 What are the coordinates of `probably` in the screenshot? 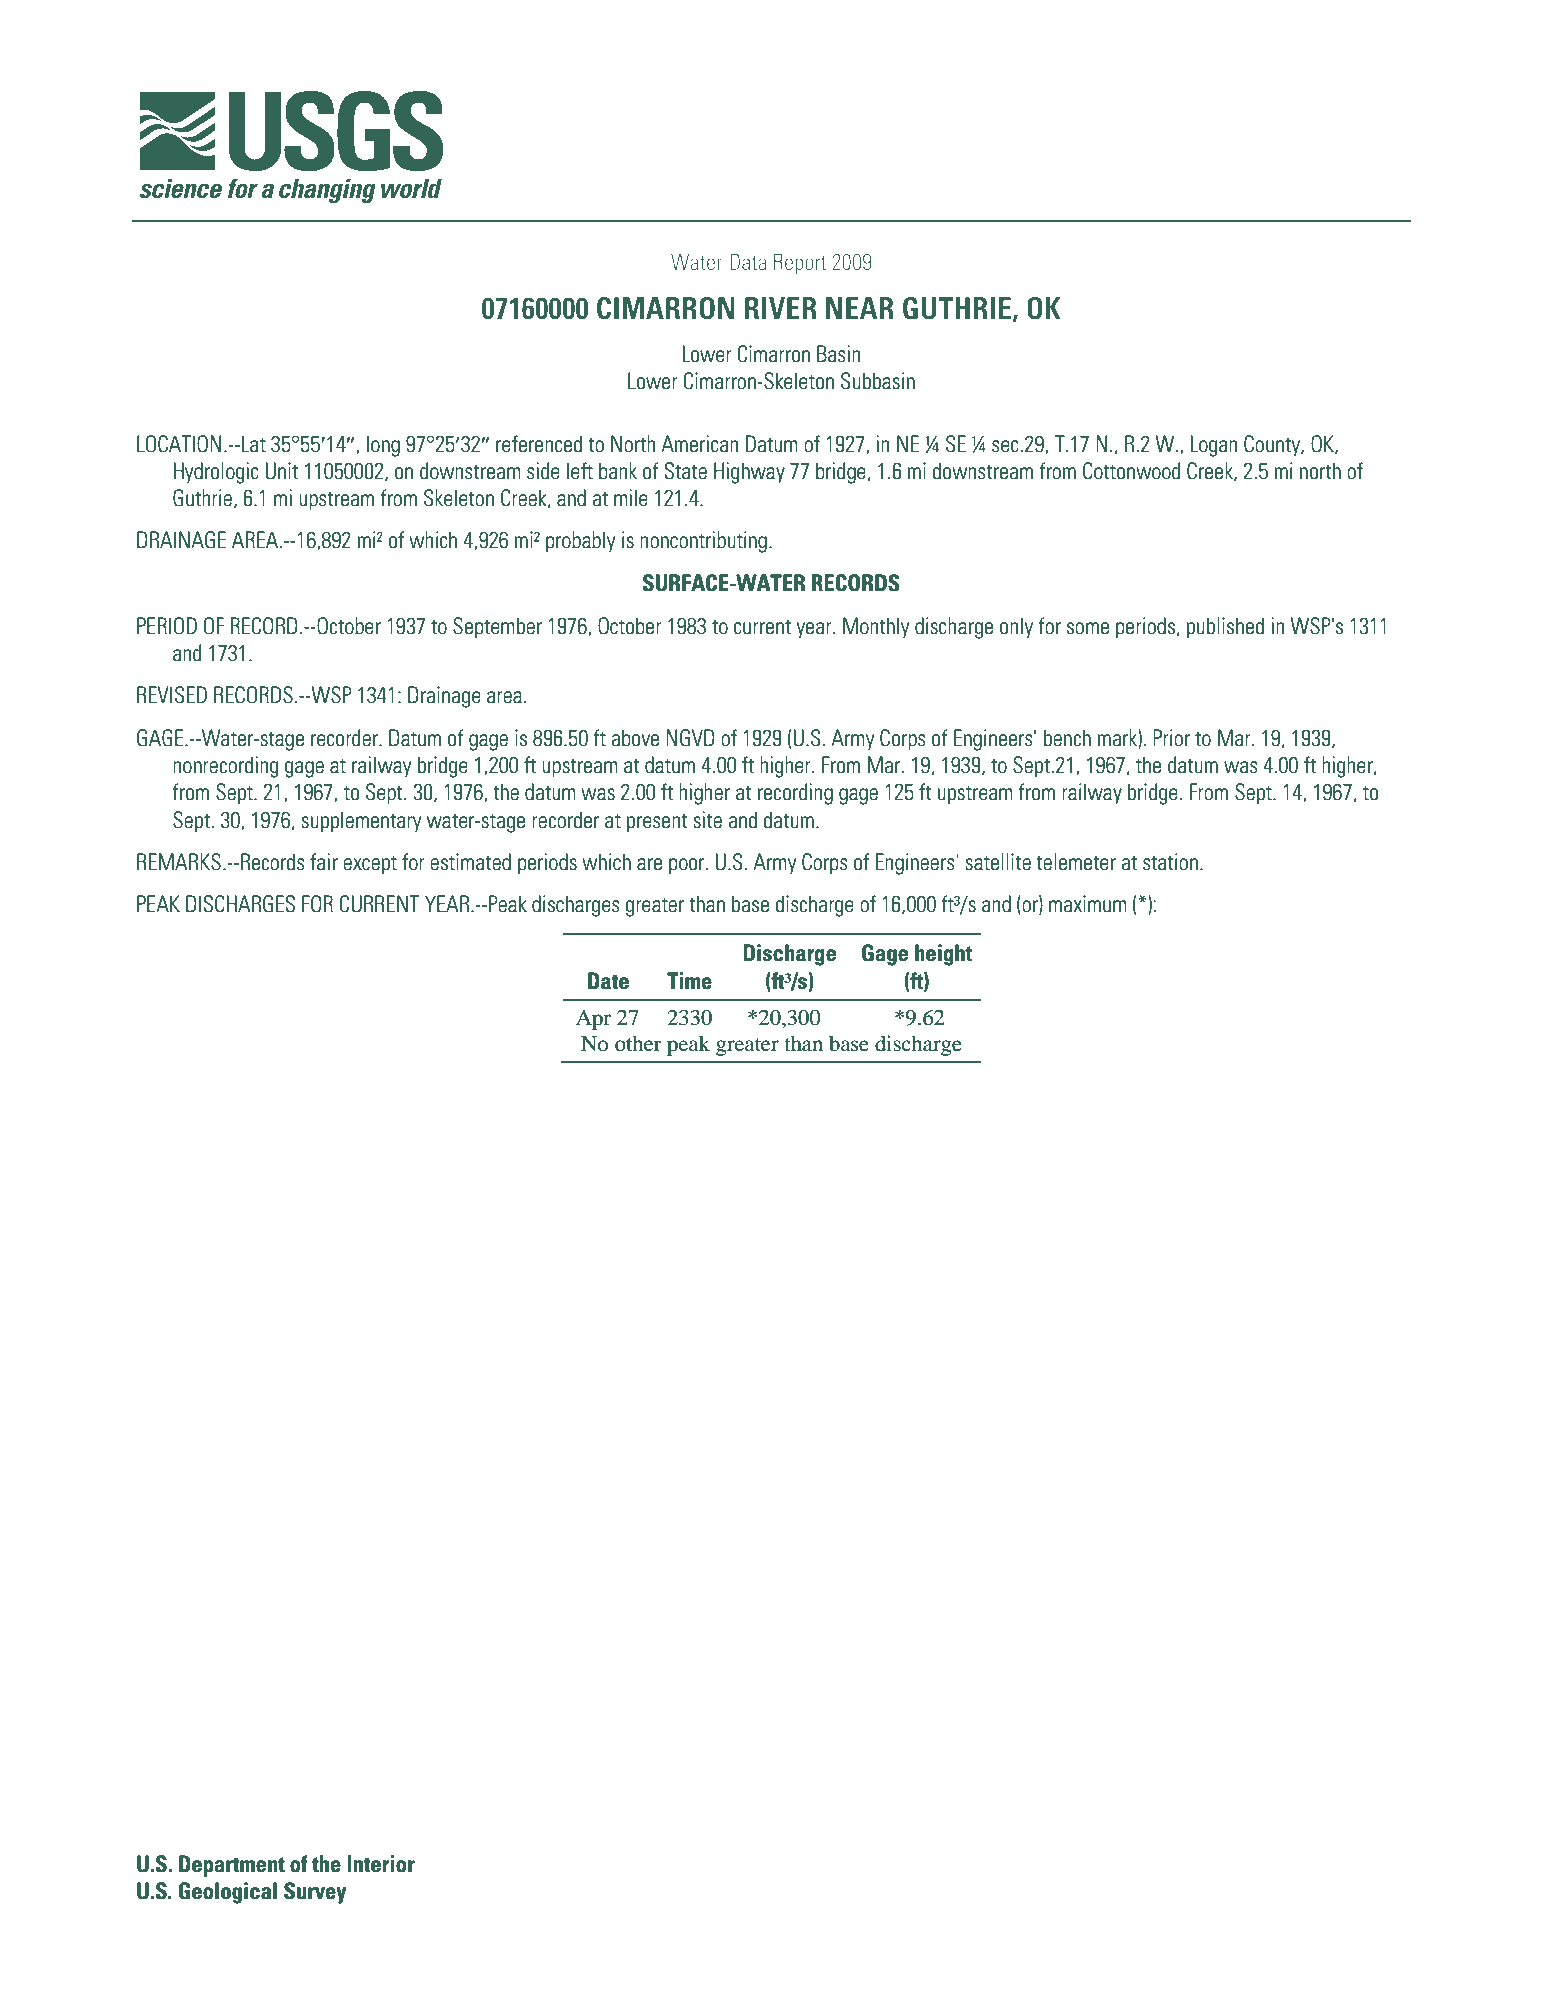 It's located at (580, 542).
